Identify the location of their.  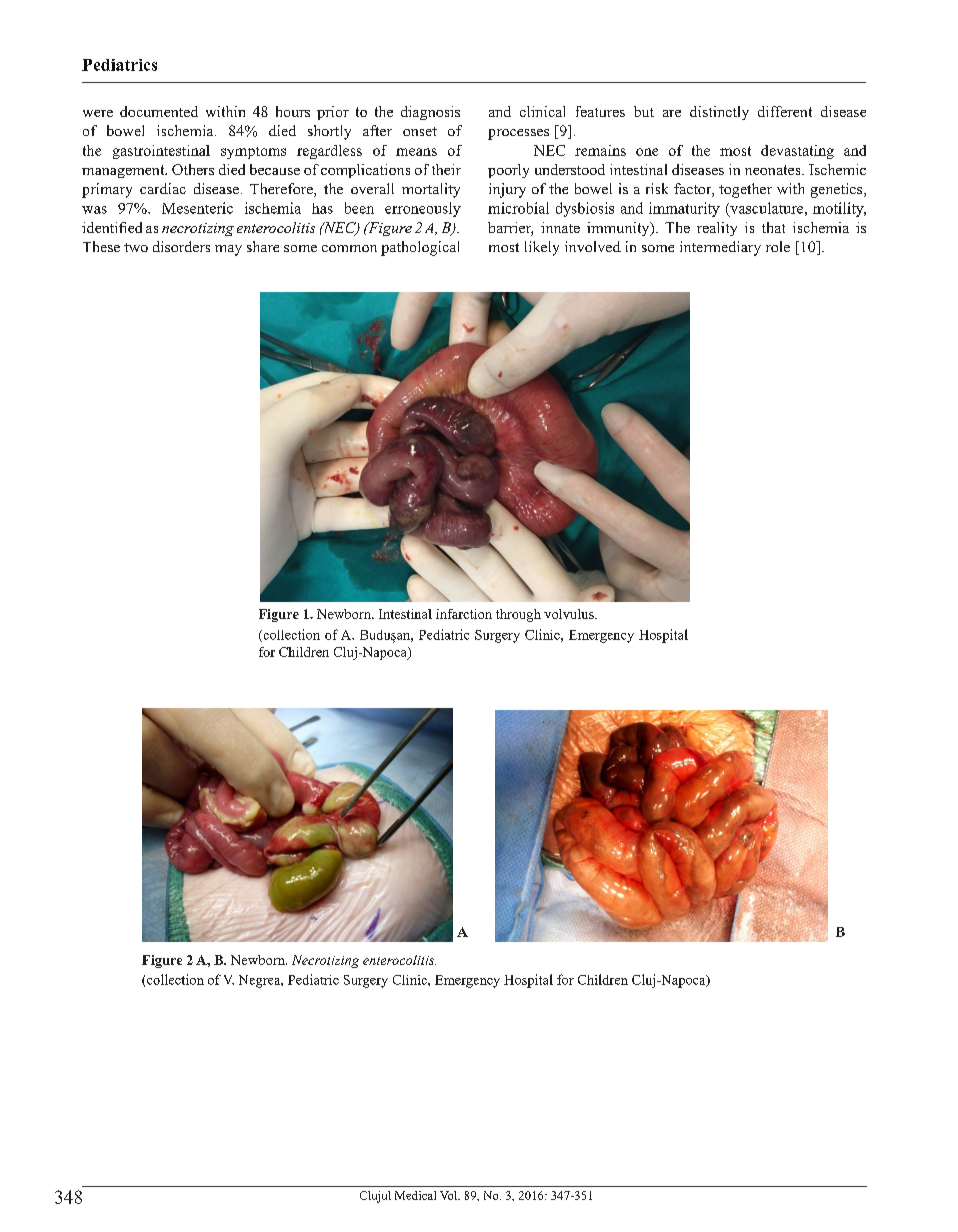
(446, 169).
